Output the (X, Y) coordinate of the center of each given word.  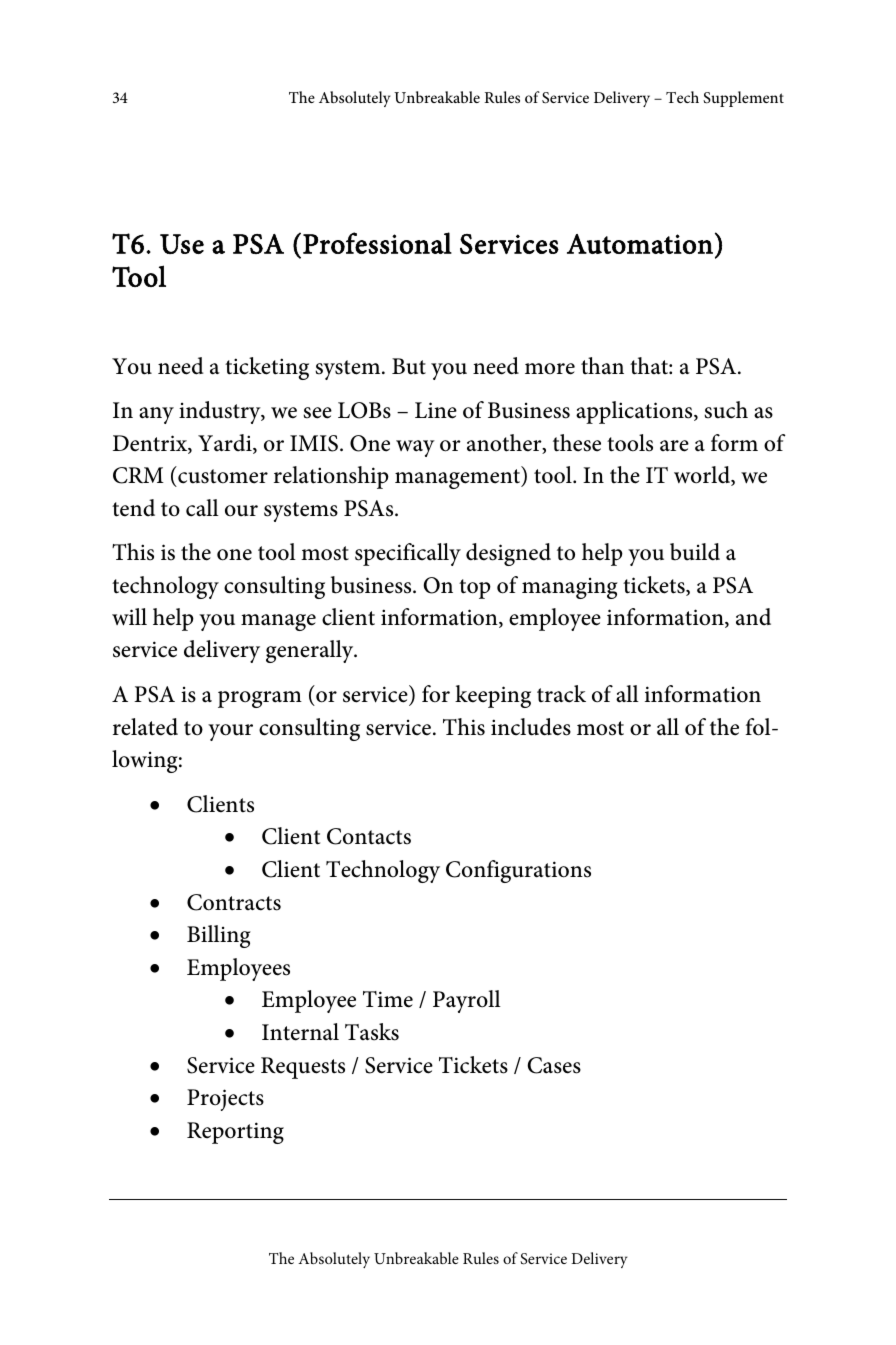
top (475, 589)
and (753, 617)
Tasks (372, 1032)
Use (182, 244)
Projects (225, 1100)
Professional (377, 243)
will (129, 617)
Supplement (743, 99)
